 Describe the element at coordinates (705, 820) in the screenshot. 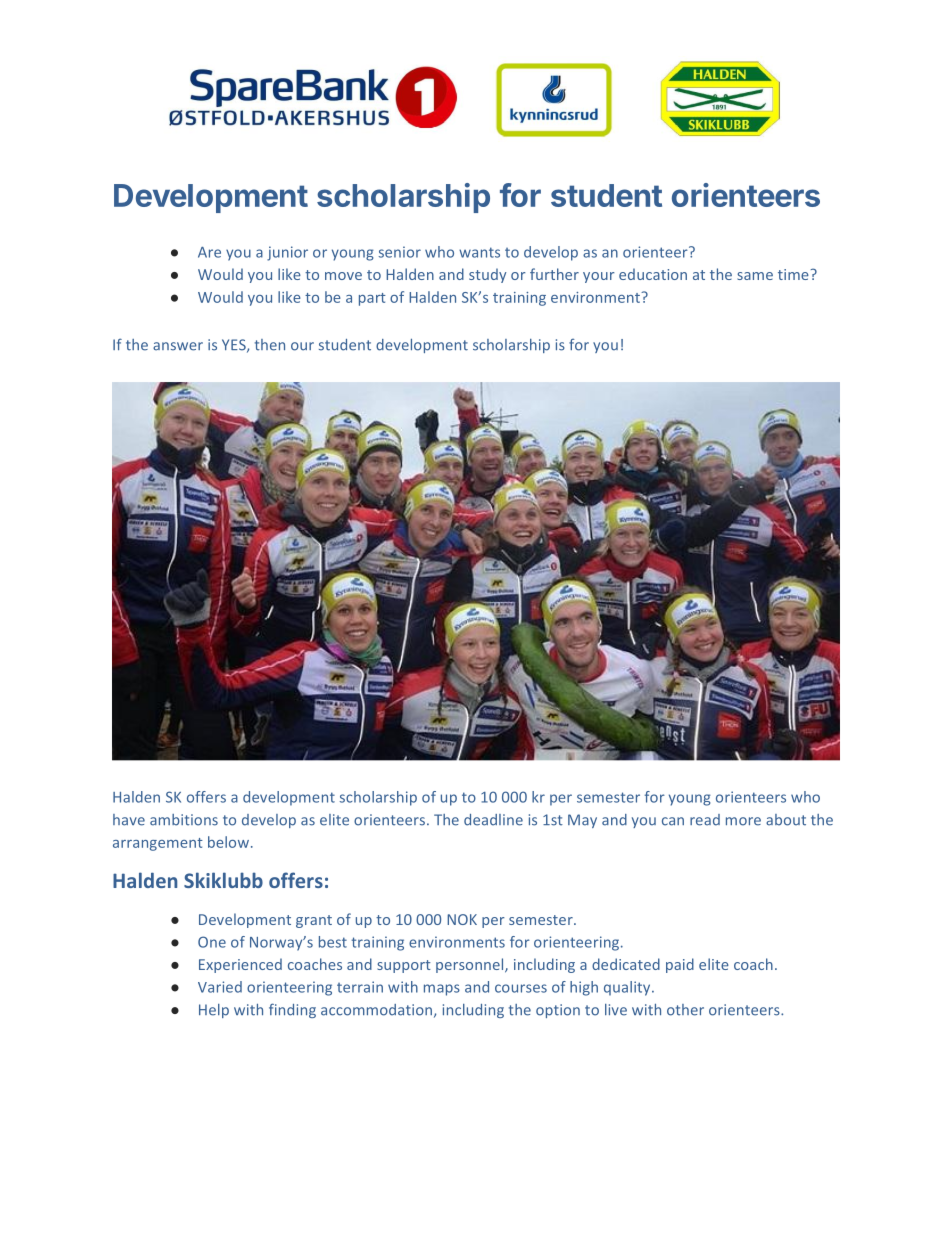

I see `read` at that location.
